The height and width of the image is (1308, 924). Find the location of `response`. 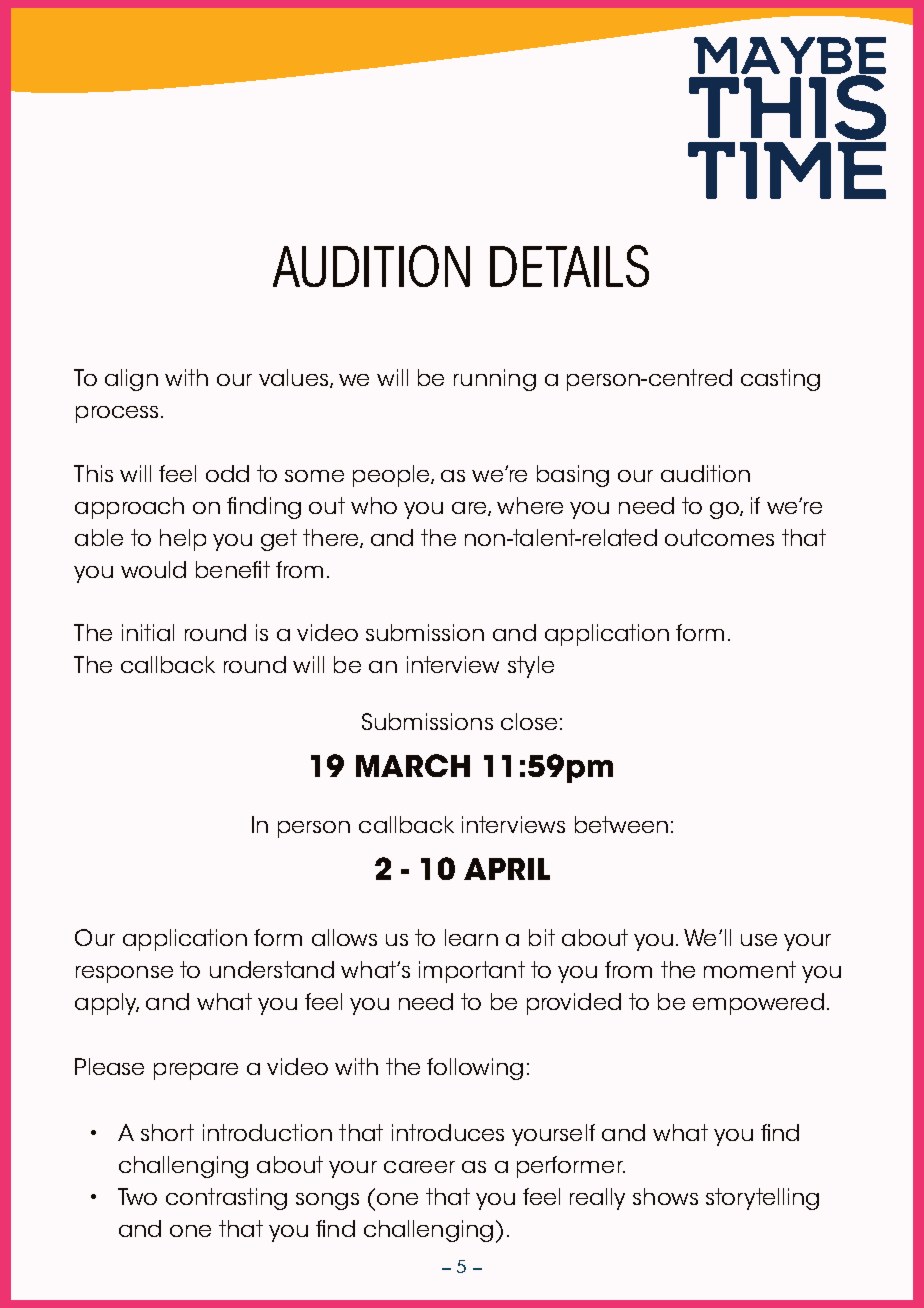

response is located at coordinates (124, 974).
